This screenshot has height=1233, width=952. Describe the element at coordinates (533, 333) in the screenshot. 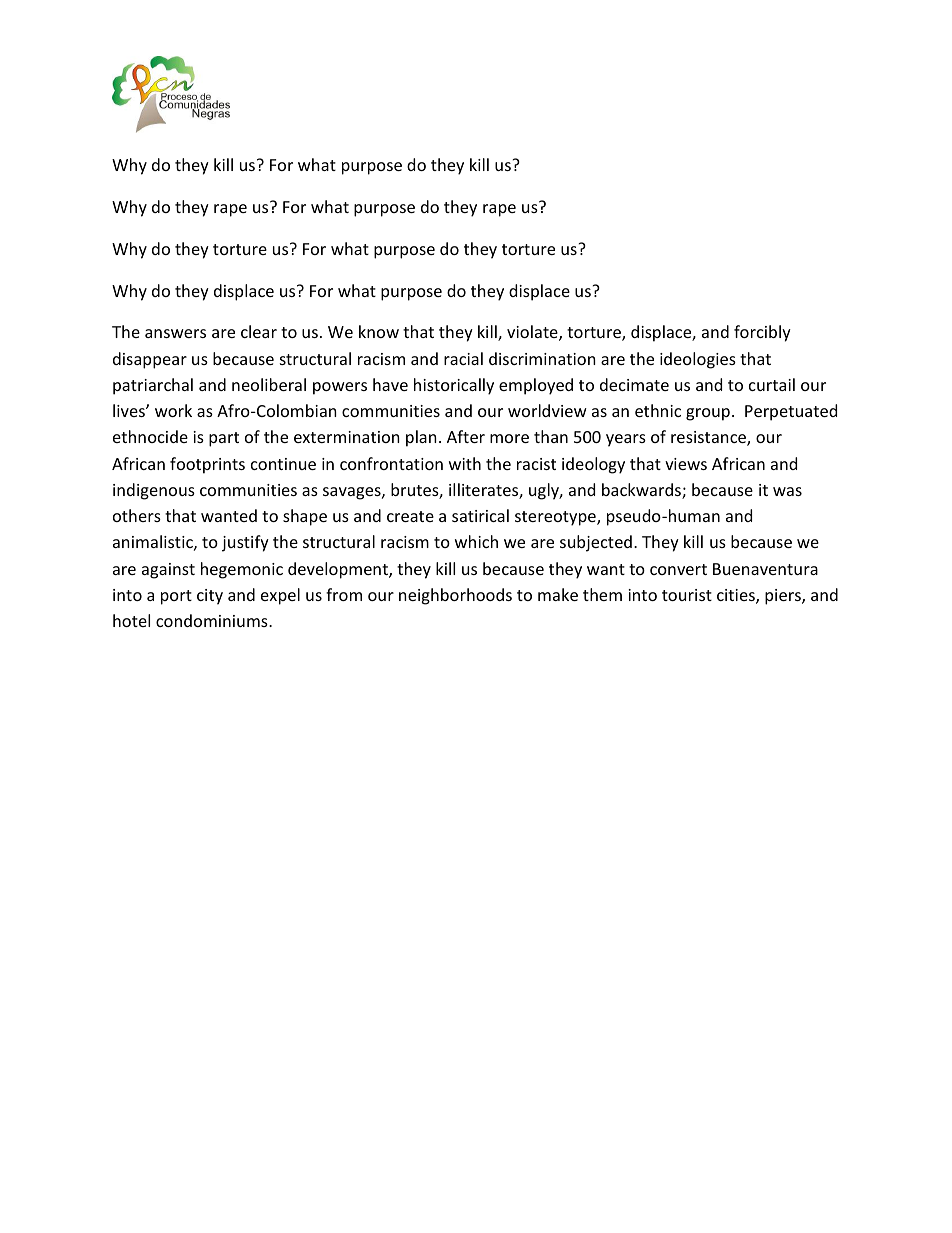

I see `violate` at that location.
